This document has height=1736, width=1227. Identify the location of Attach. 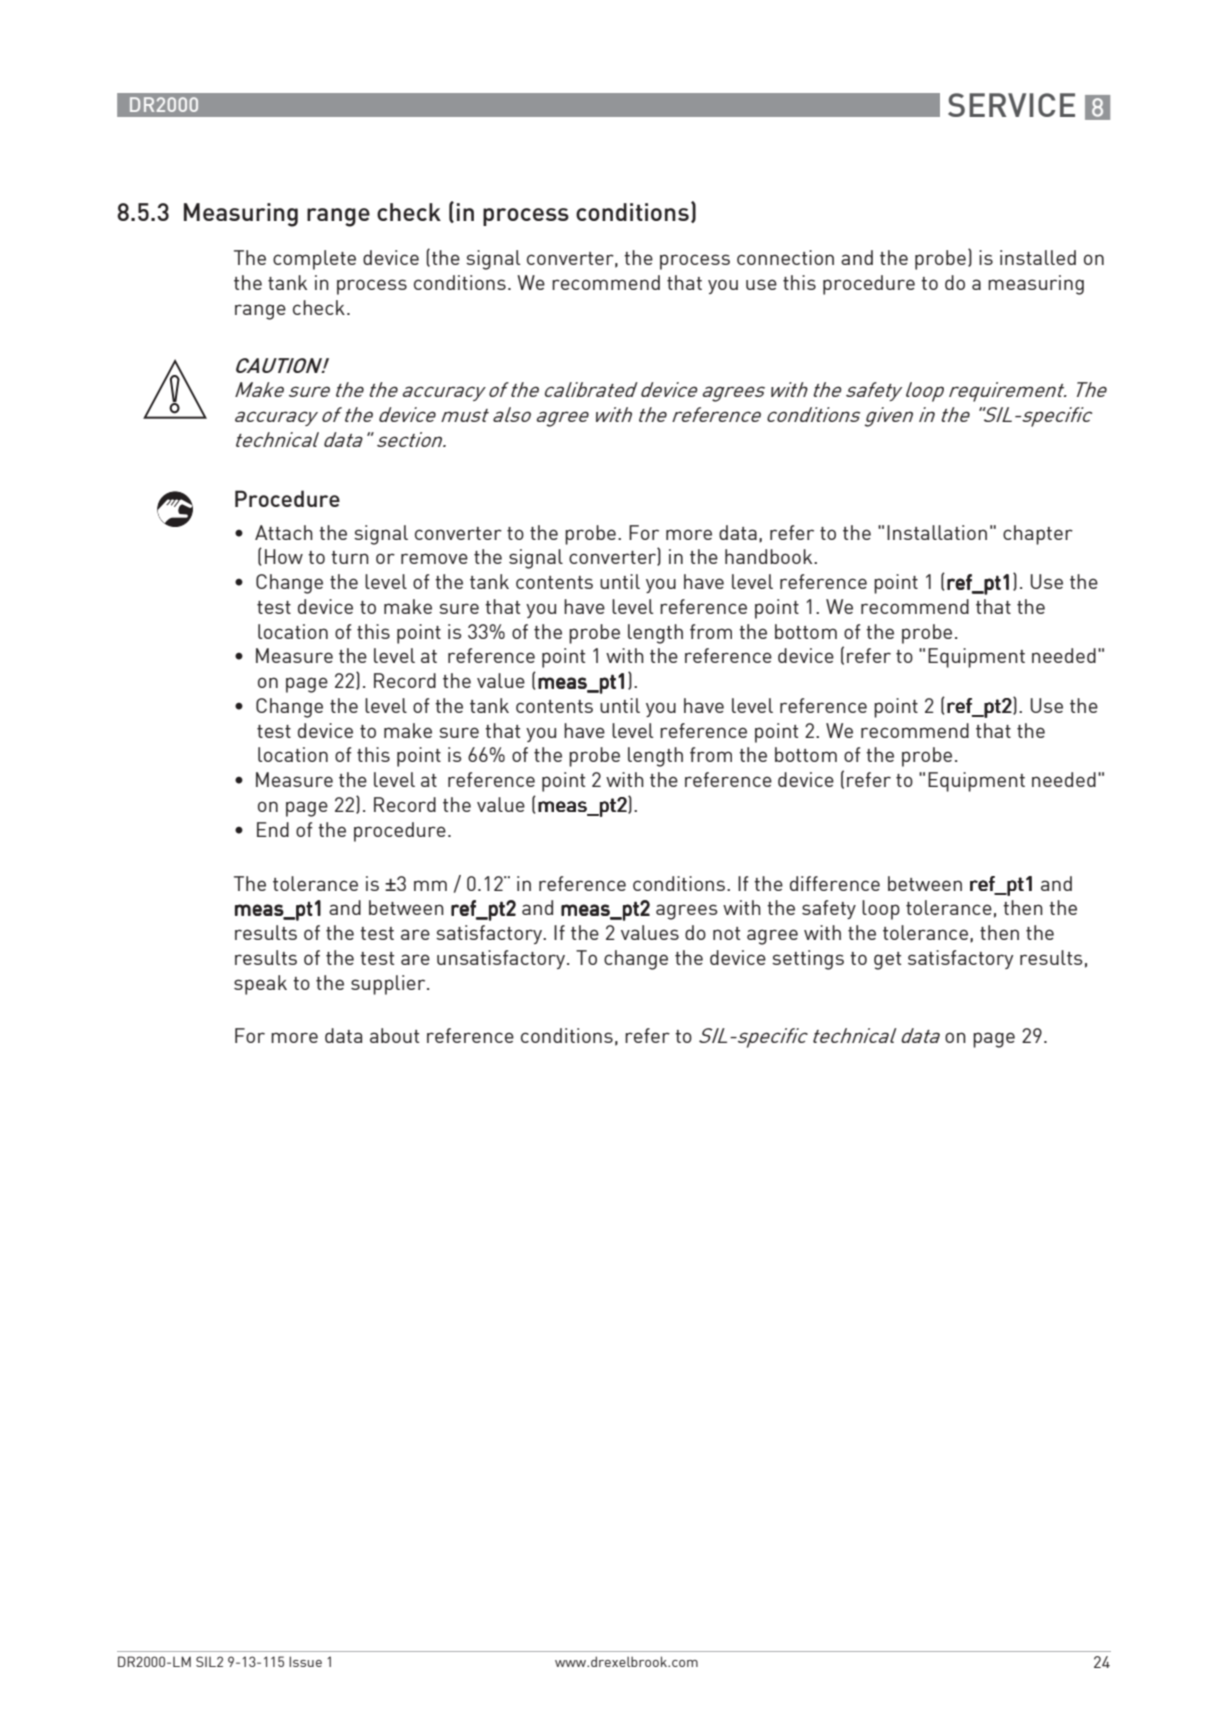
(284, 532).
